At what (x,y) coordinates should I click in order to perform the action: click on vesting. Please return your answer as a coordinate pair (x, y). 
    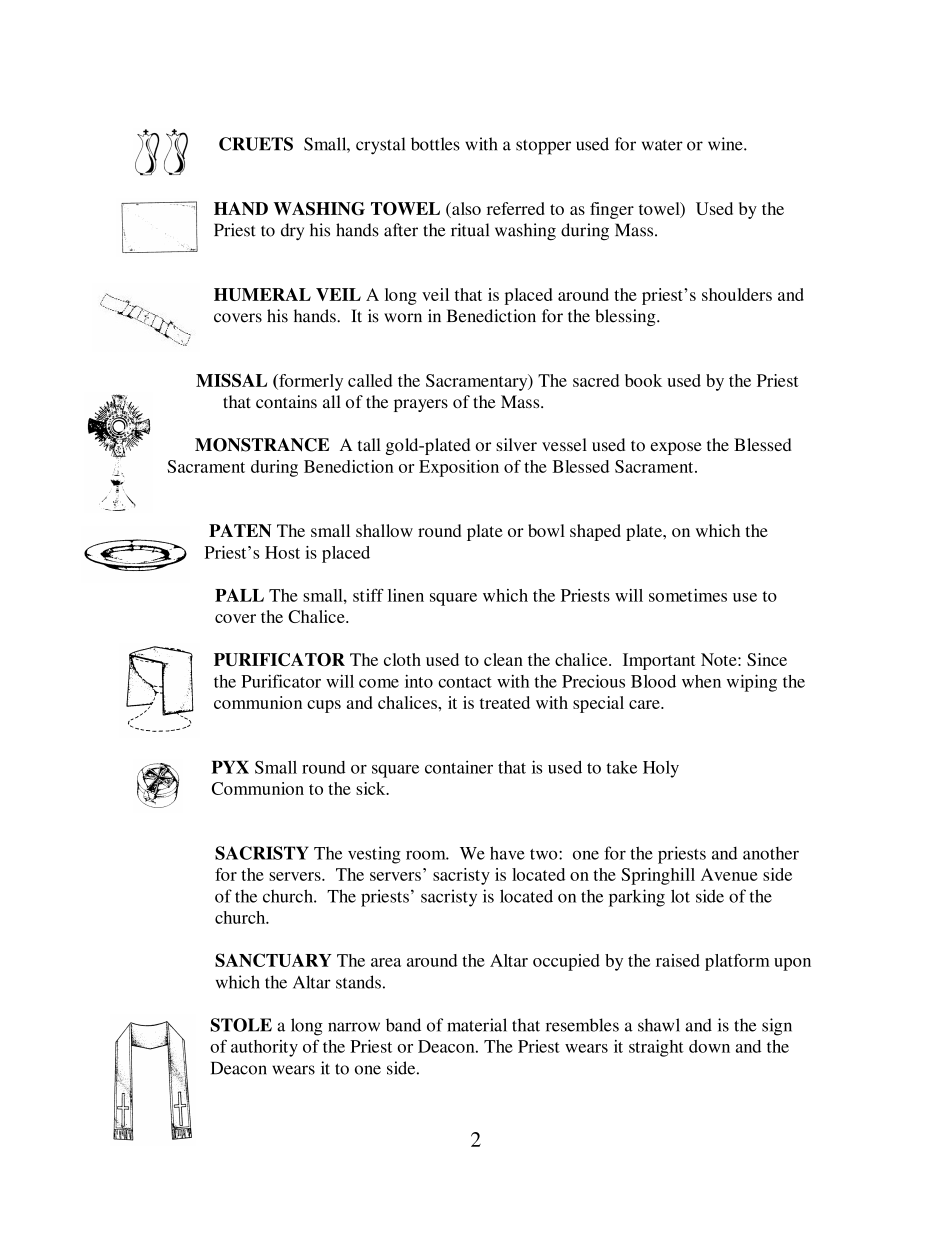
    Looking at the image, I should click on (374, 855).
